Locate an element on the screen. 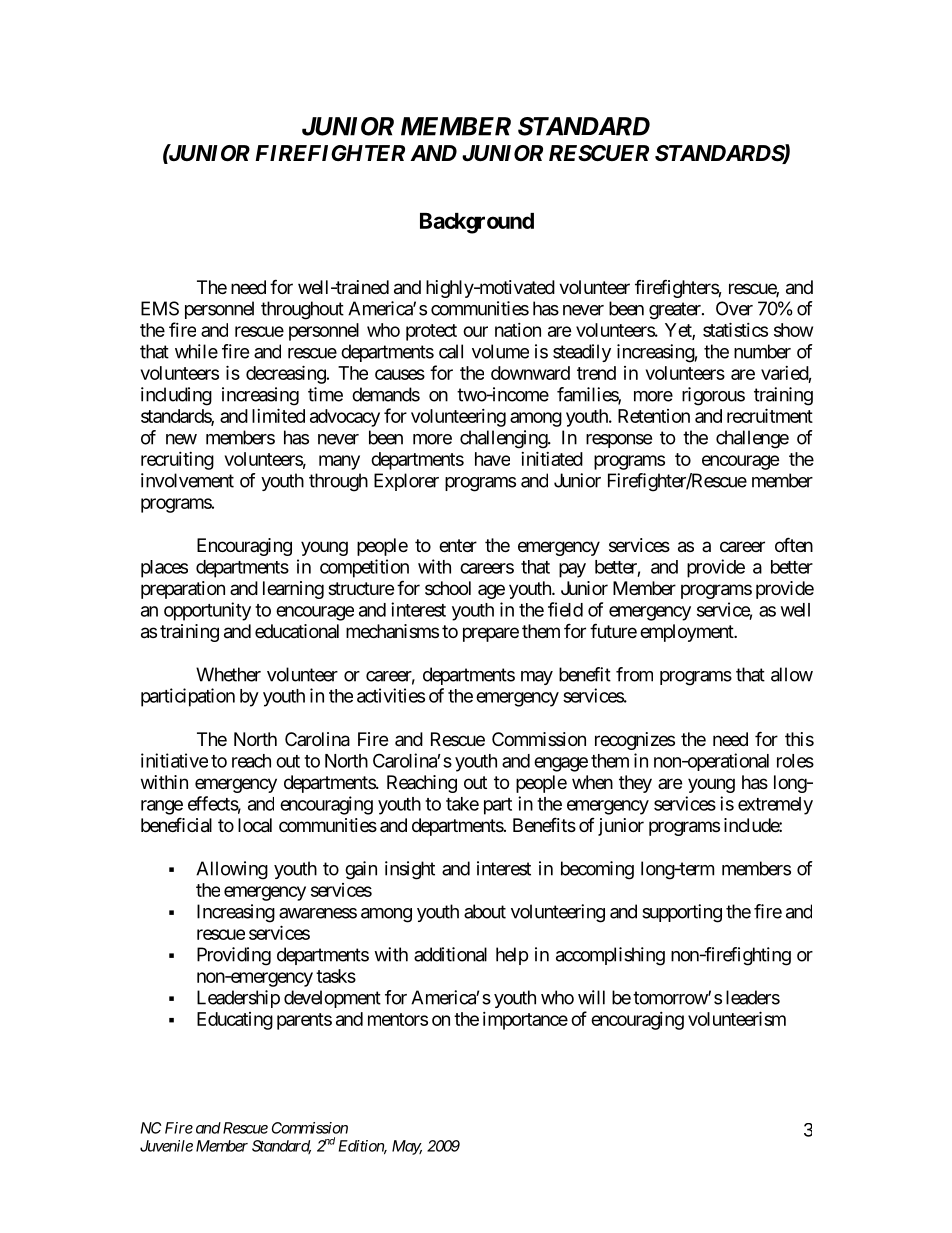 This screenshot has height=1233, width=952. extremely is located at coordinates (775, 806).
